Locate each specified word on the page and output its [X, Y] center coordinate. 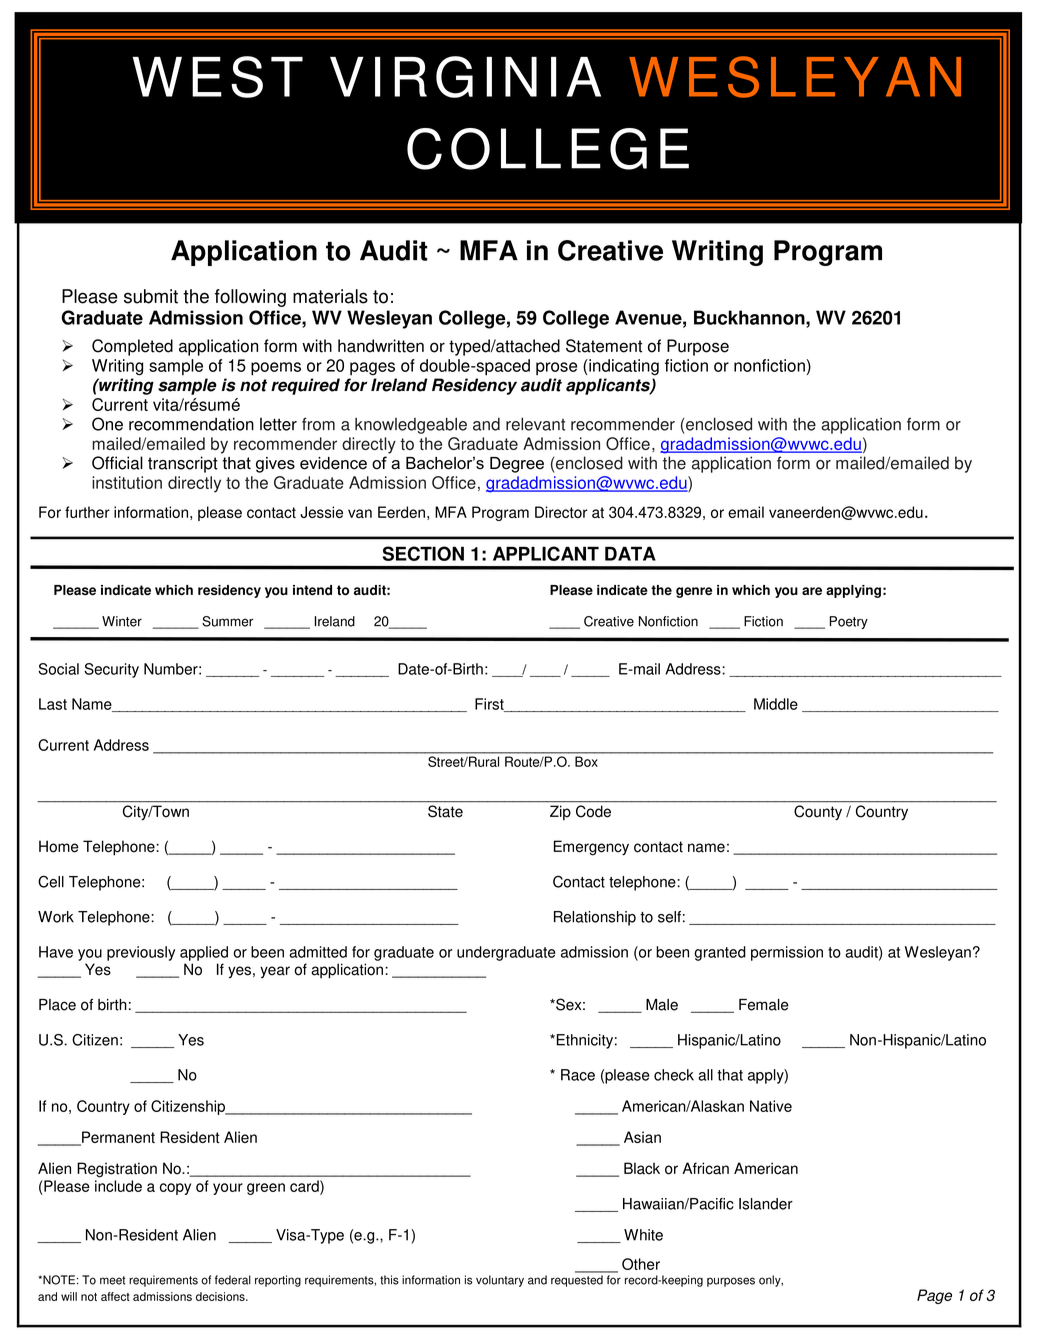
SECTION [423, 553]
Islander [766, 1204]
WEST [218, 77]
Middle [776, 704]
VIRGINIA [465, 77]
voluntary [500, 1281]
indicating [623, 367]
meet [112, 1280]
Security [111, 670]
